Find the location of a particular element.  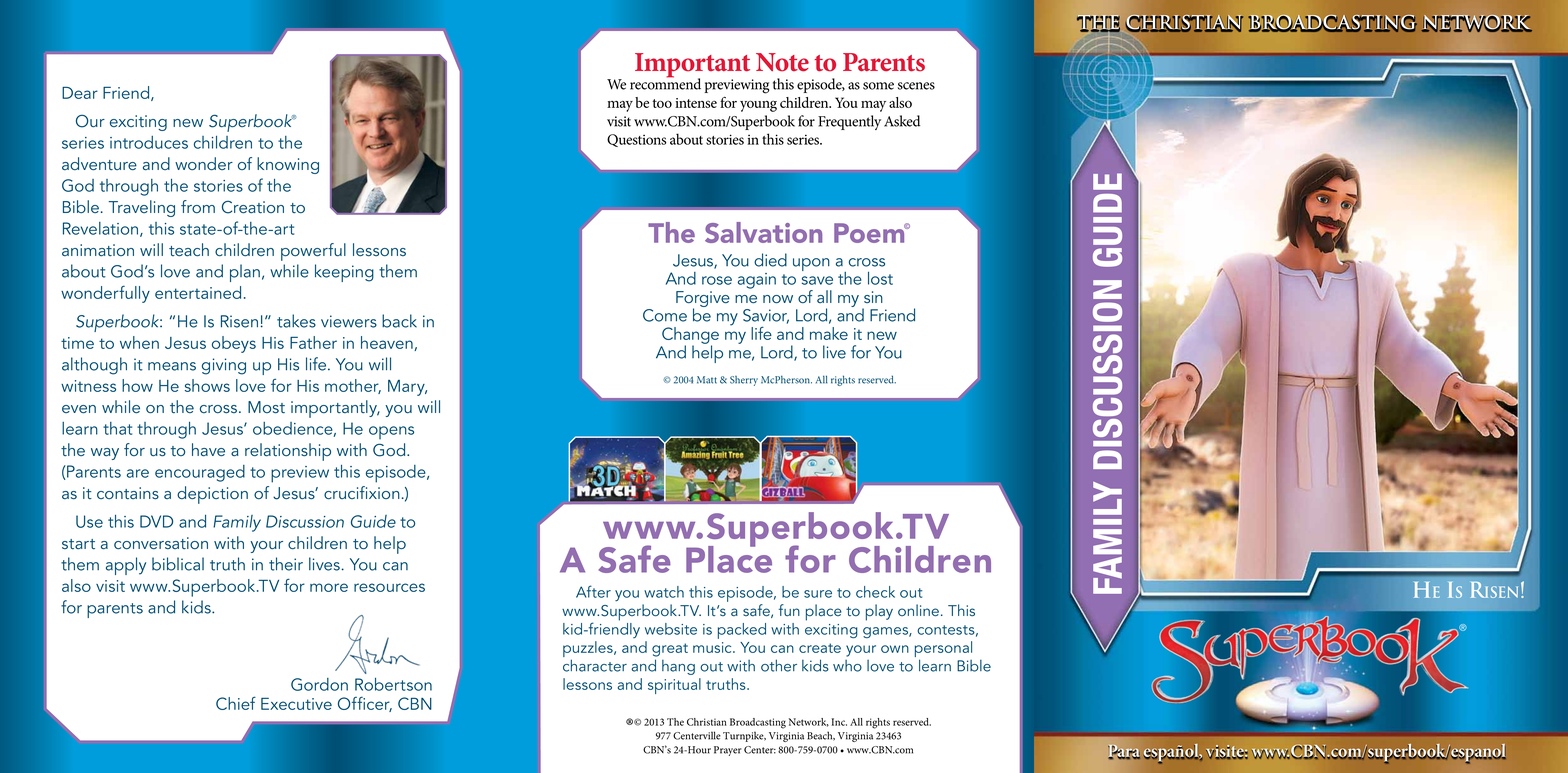

Dear is located at coordinates (80, 93).
